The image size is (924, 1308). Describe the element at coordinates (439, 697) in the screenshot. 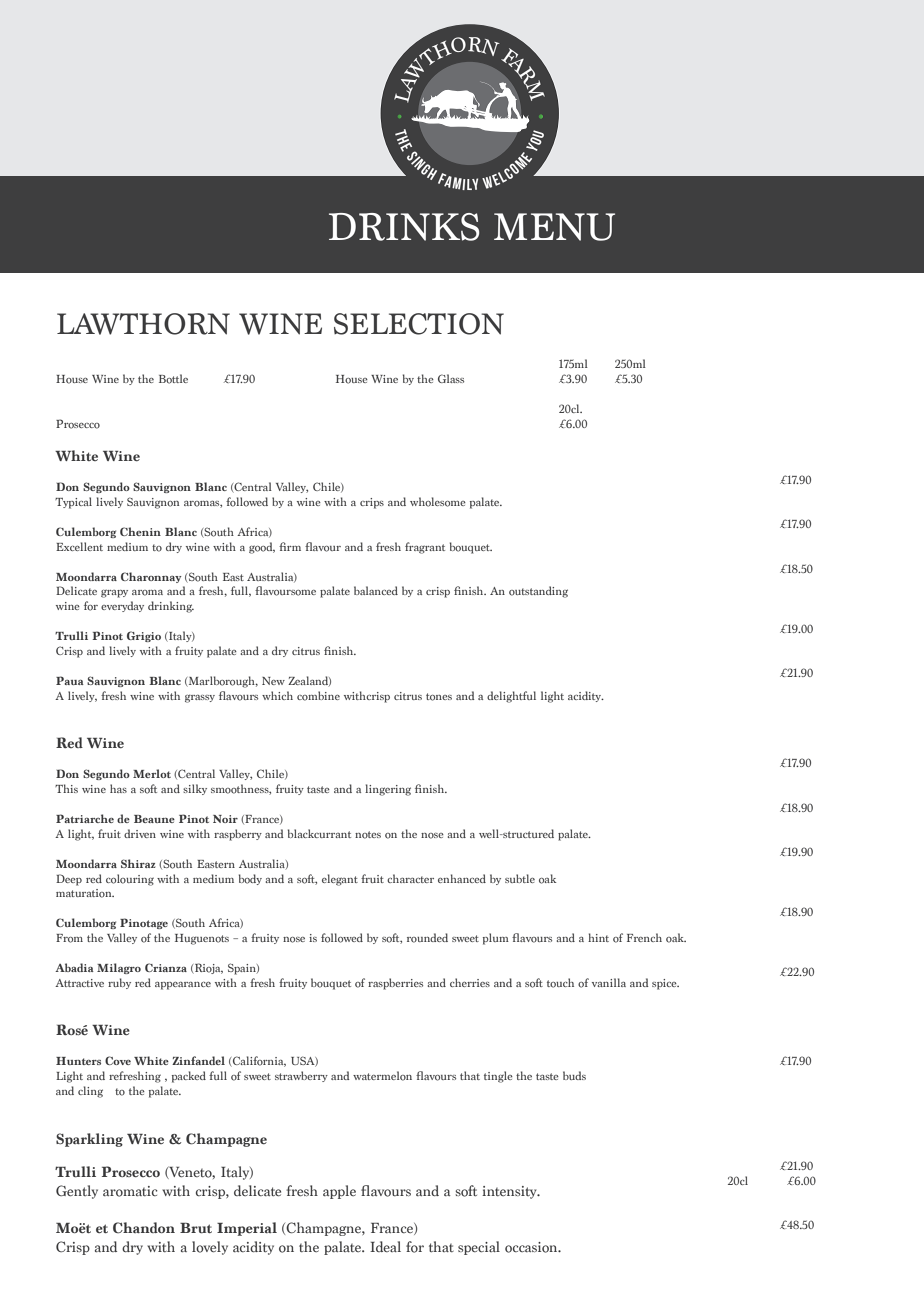

I see `tones` at that location.
